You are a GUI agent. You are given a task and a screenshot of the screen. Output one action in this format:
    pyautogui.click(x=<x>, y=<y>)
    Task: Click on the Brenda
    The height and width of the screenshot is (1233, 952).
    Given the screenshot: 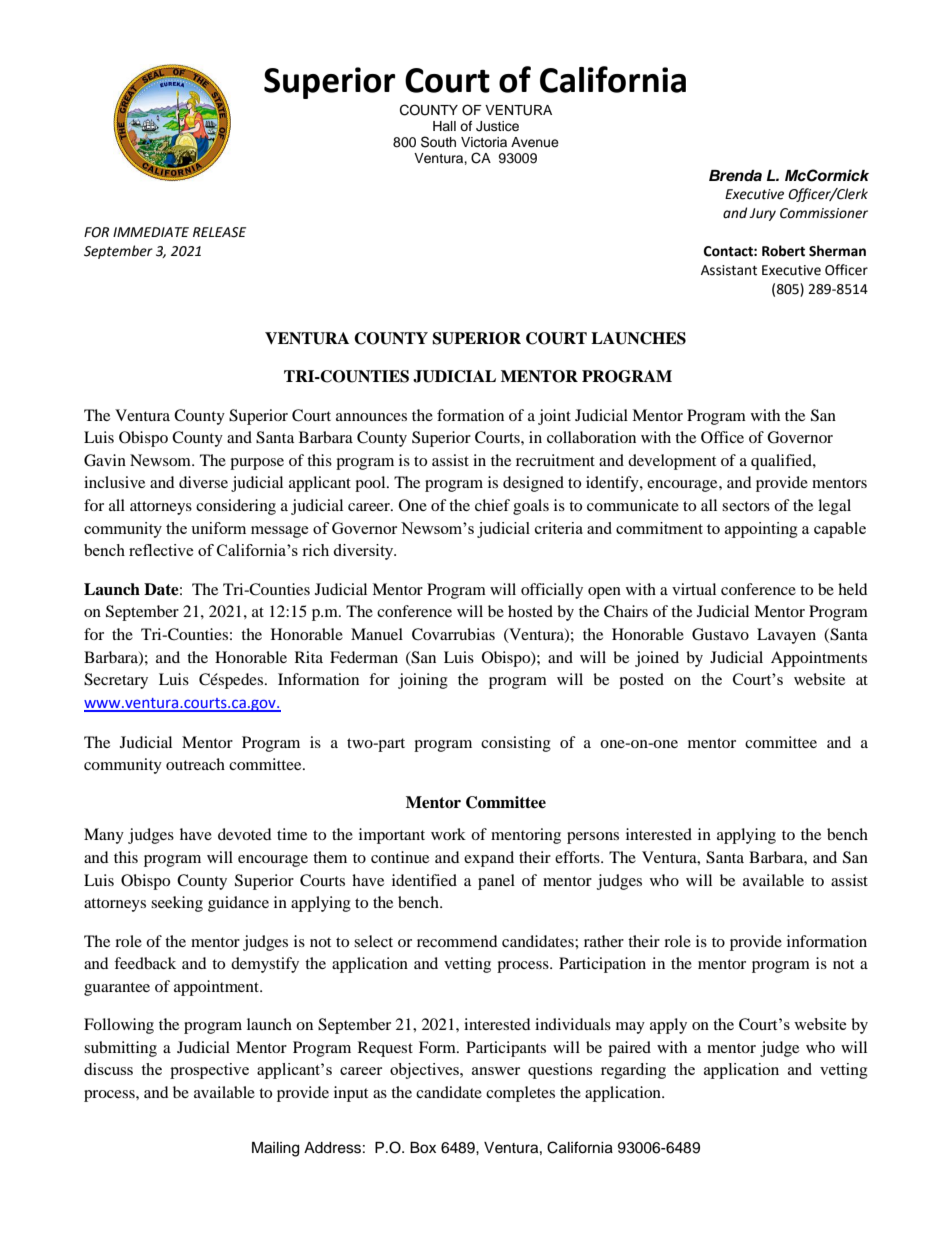 What is the action you would take?
    pyautogui.click(x=735, y=176)
